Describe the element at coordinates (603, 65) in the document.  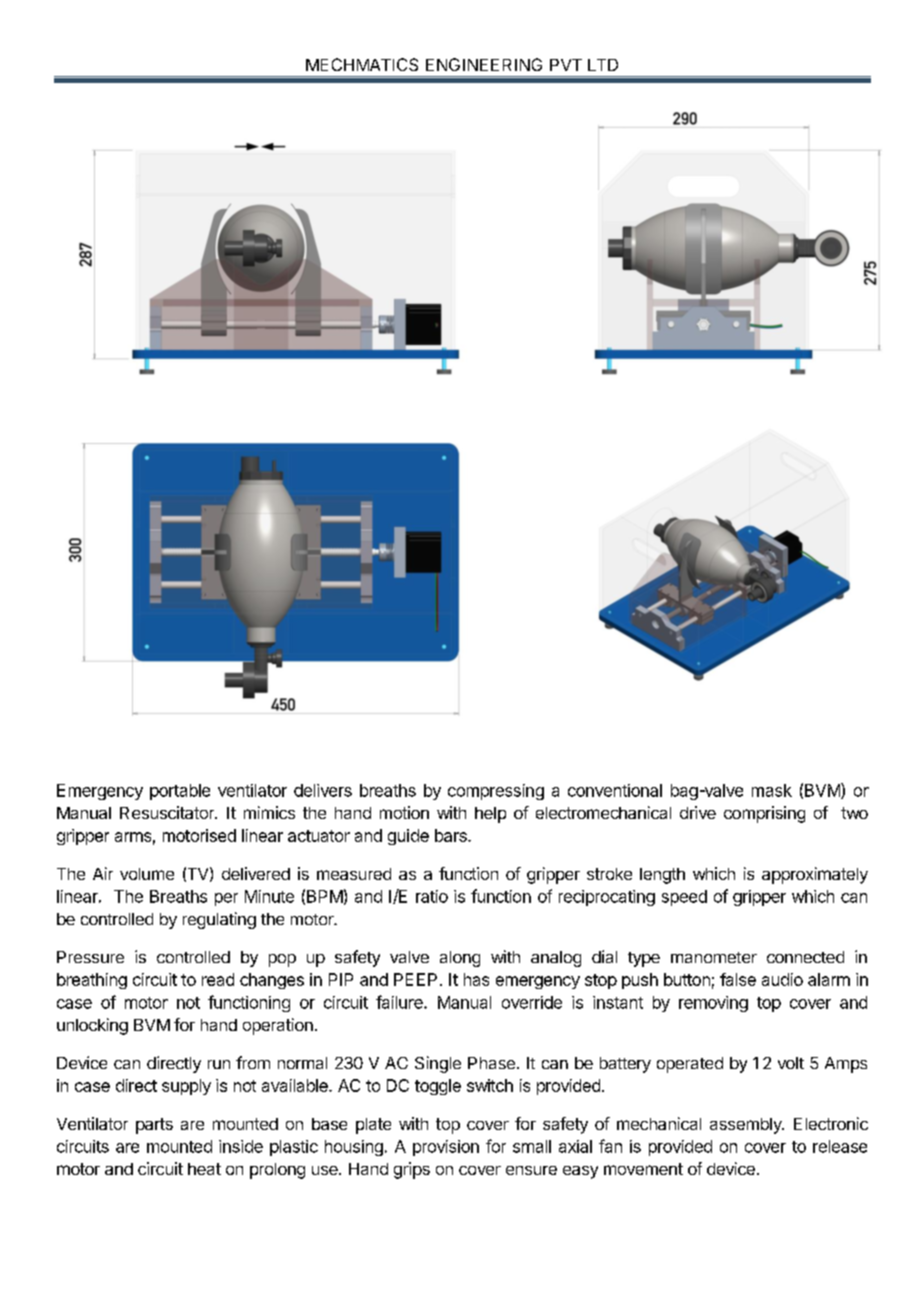
I see `LTD` at that location.
